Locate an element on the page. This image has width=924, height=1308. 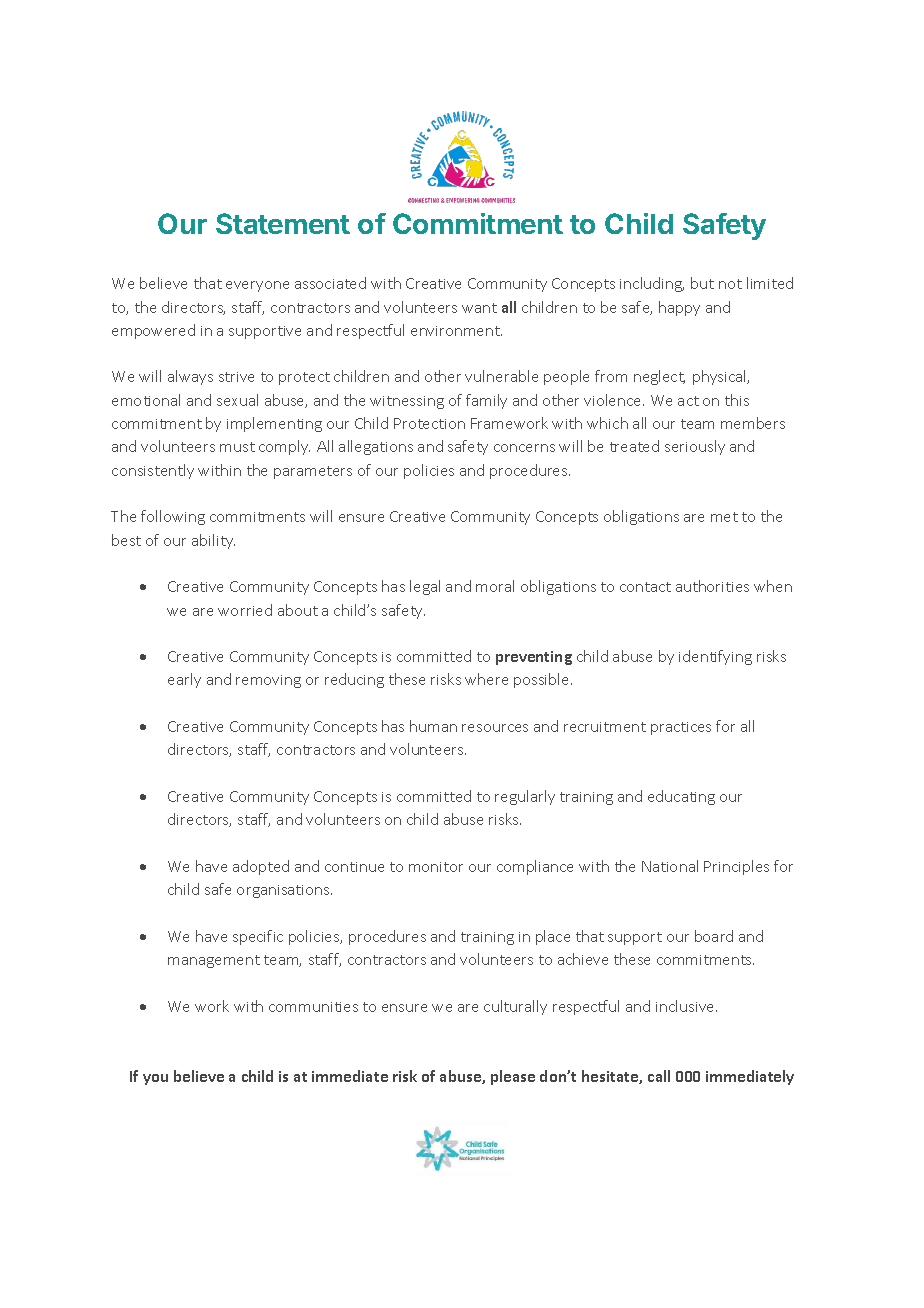
want is located at coordinates (479, 308).
